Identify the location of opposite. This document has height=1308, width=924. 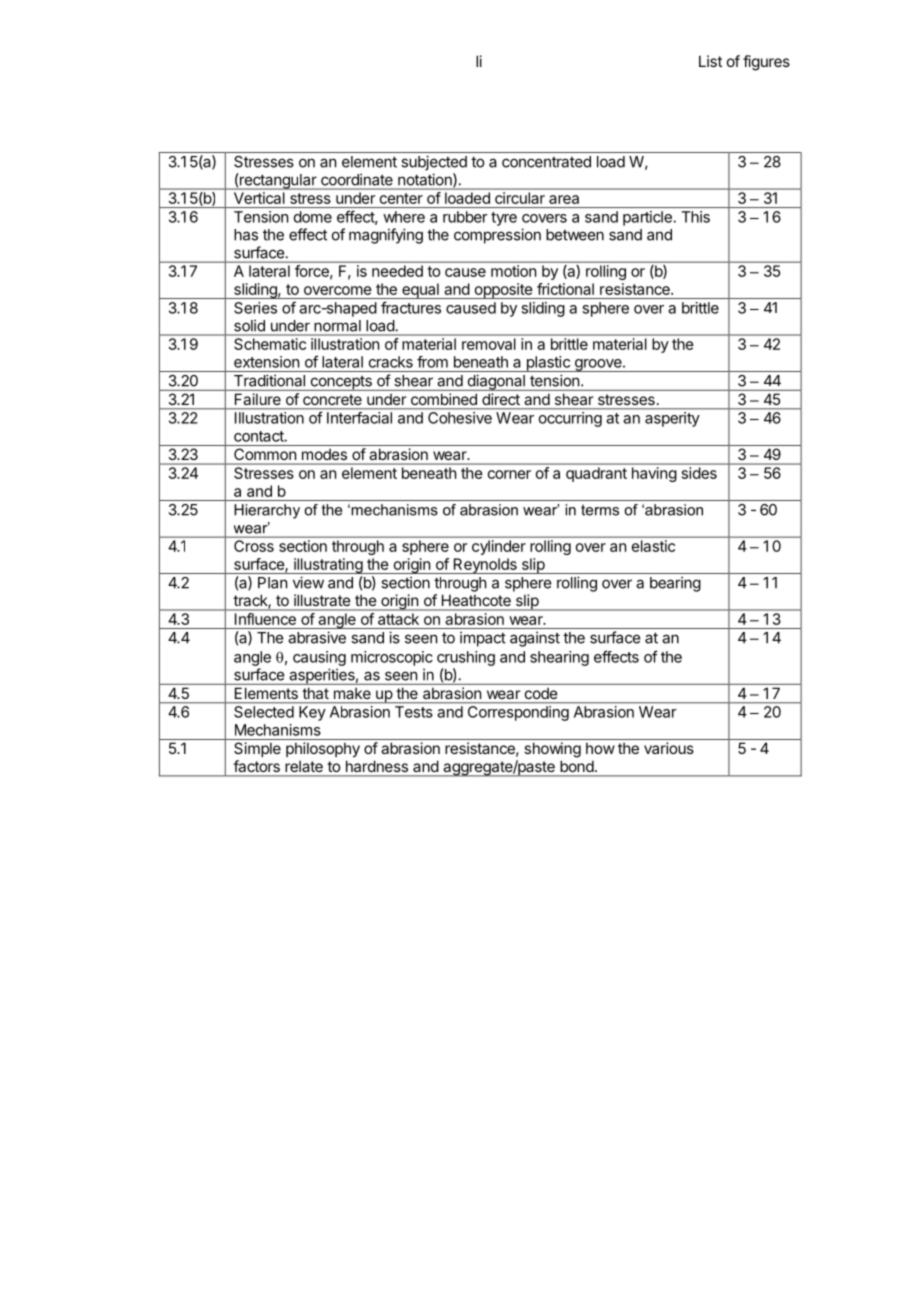
(503, 291).
